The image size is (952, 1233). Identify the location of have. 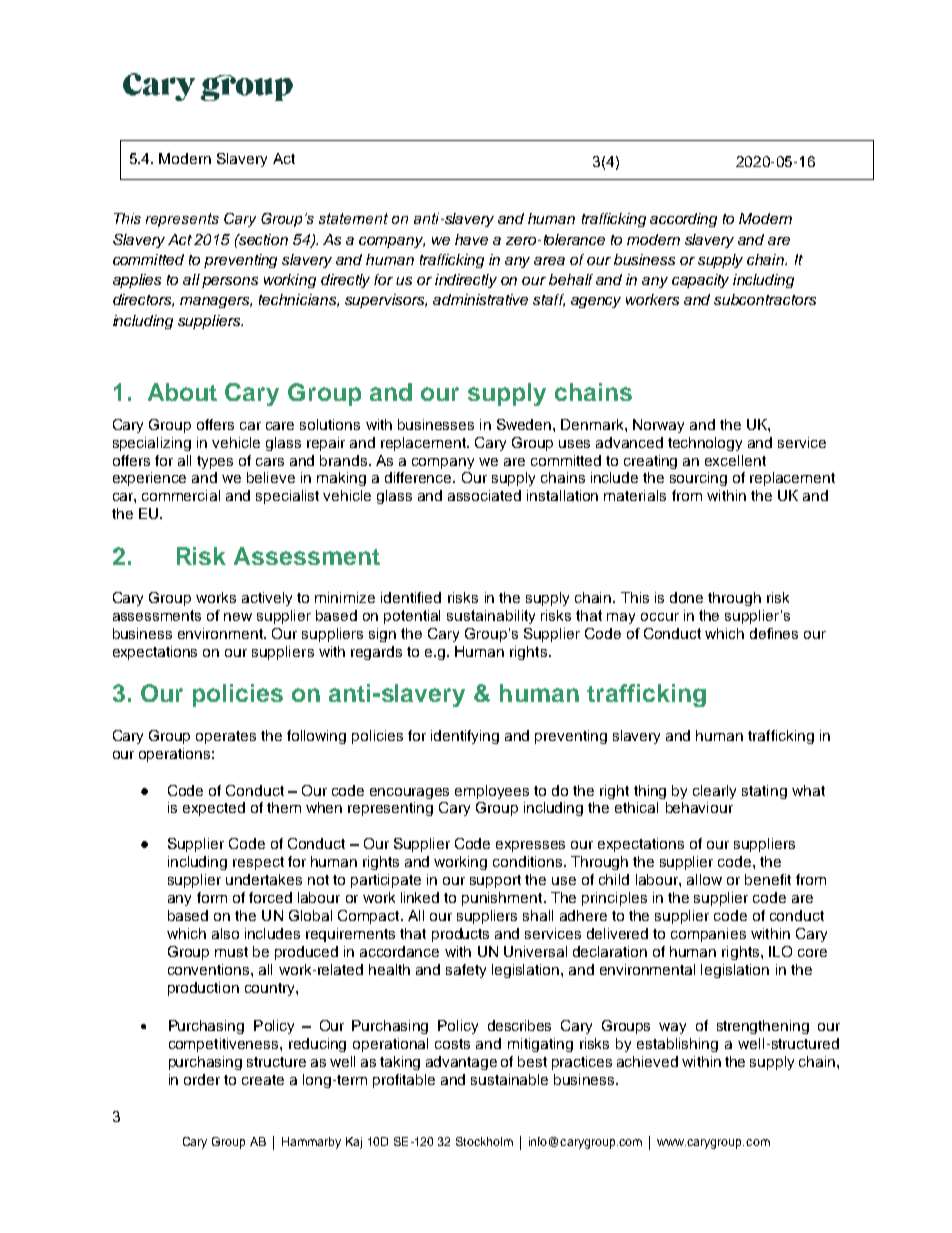
(471, 239).
